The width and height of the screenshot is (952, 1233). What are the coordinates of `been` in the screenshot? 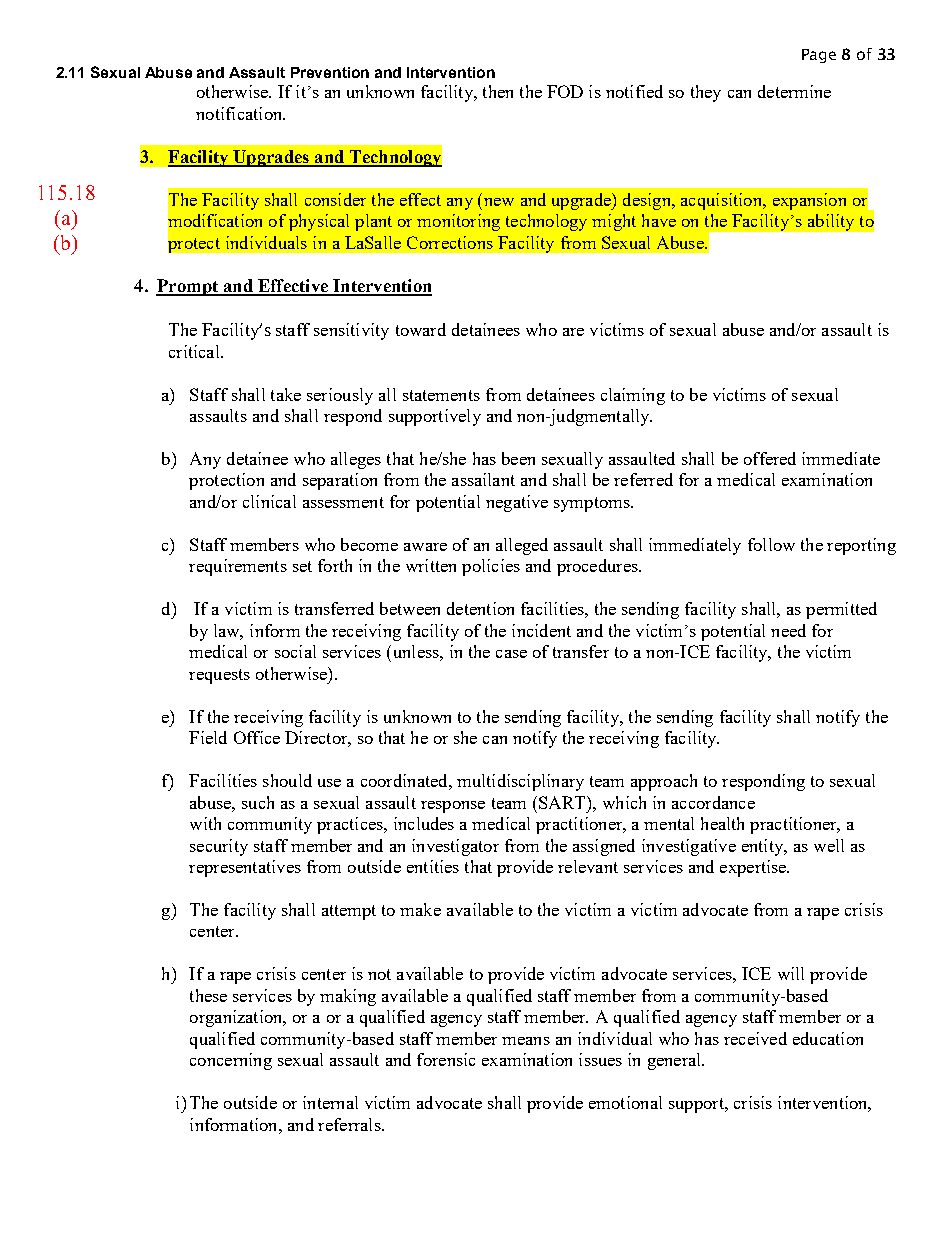 It's located at (518, 458).
